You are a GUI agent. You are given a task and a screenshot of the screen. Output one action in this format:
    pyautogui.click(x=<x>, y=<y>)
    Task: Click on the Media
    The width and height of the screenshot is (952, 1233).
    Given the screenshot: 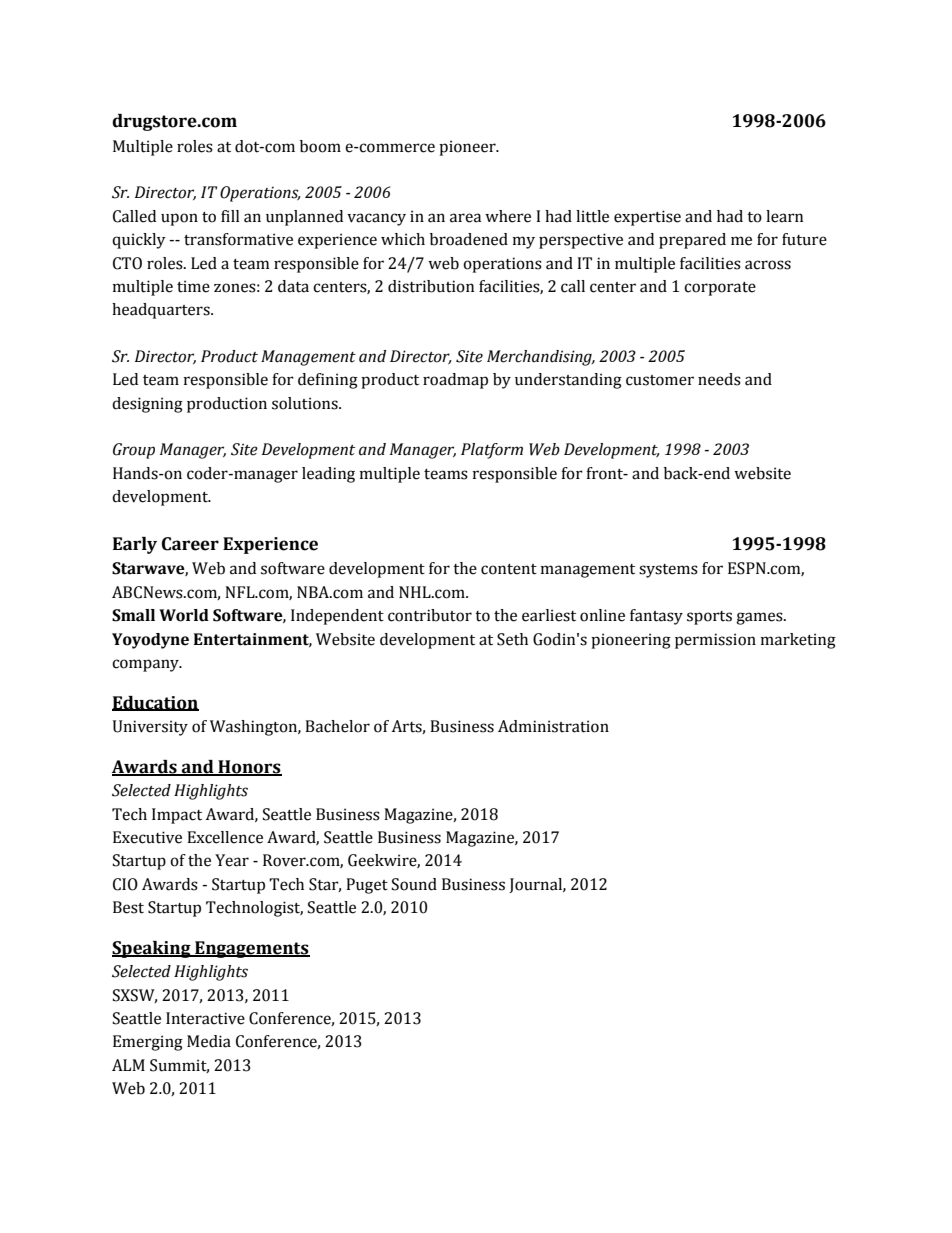 What is the action you would take?
    pyautogui.click(x=209, y=1041)
